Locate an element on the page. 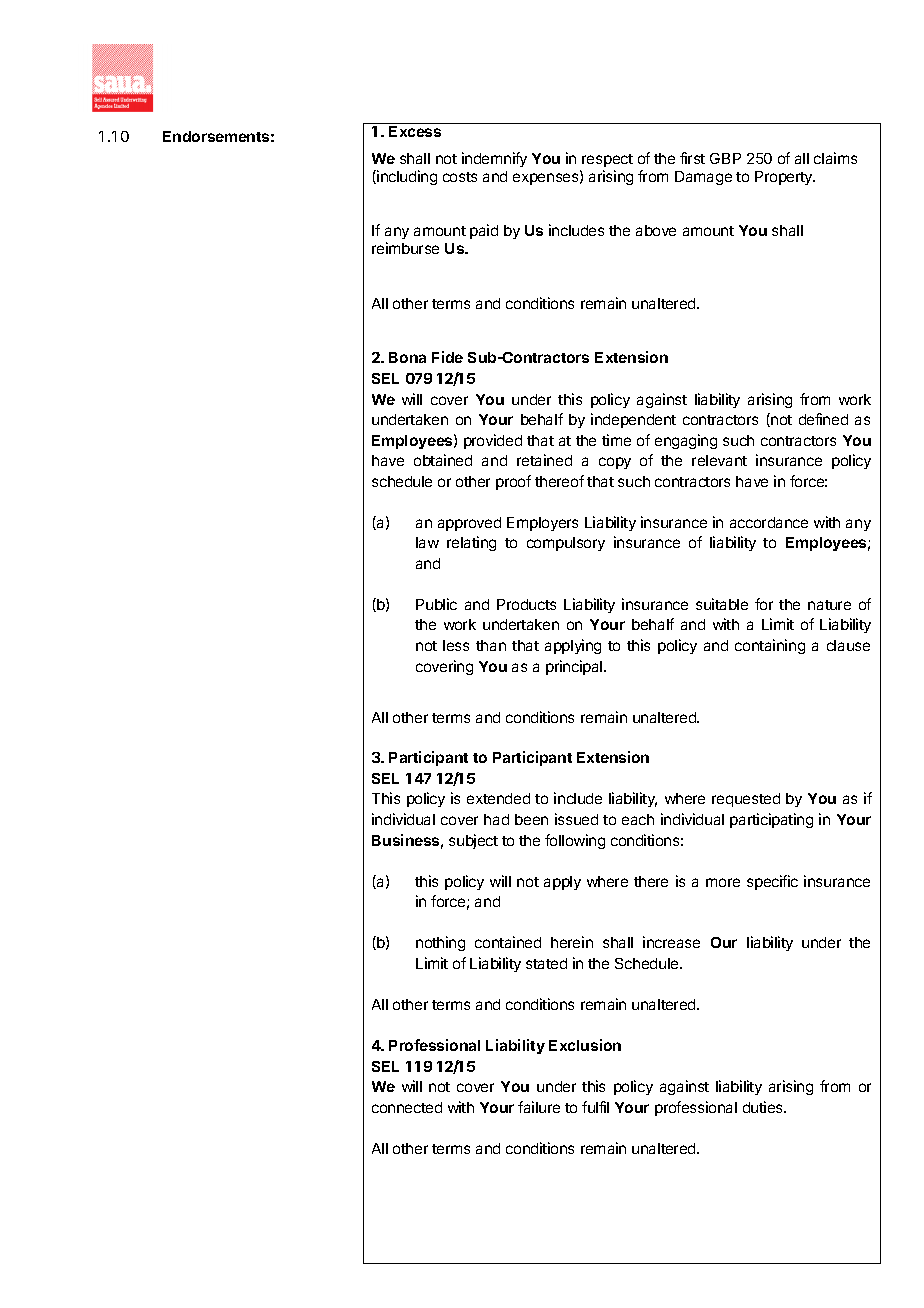  copy is located at coordinates (615, 463).
